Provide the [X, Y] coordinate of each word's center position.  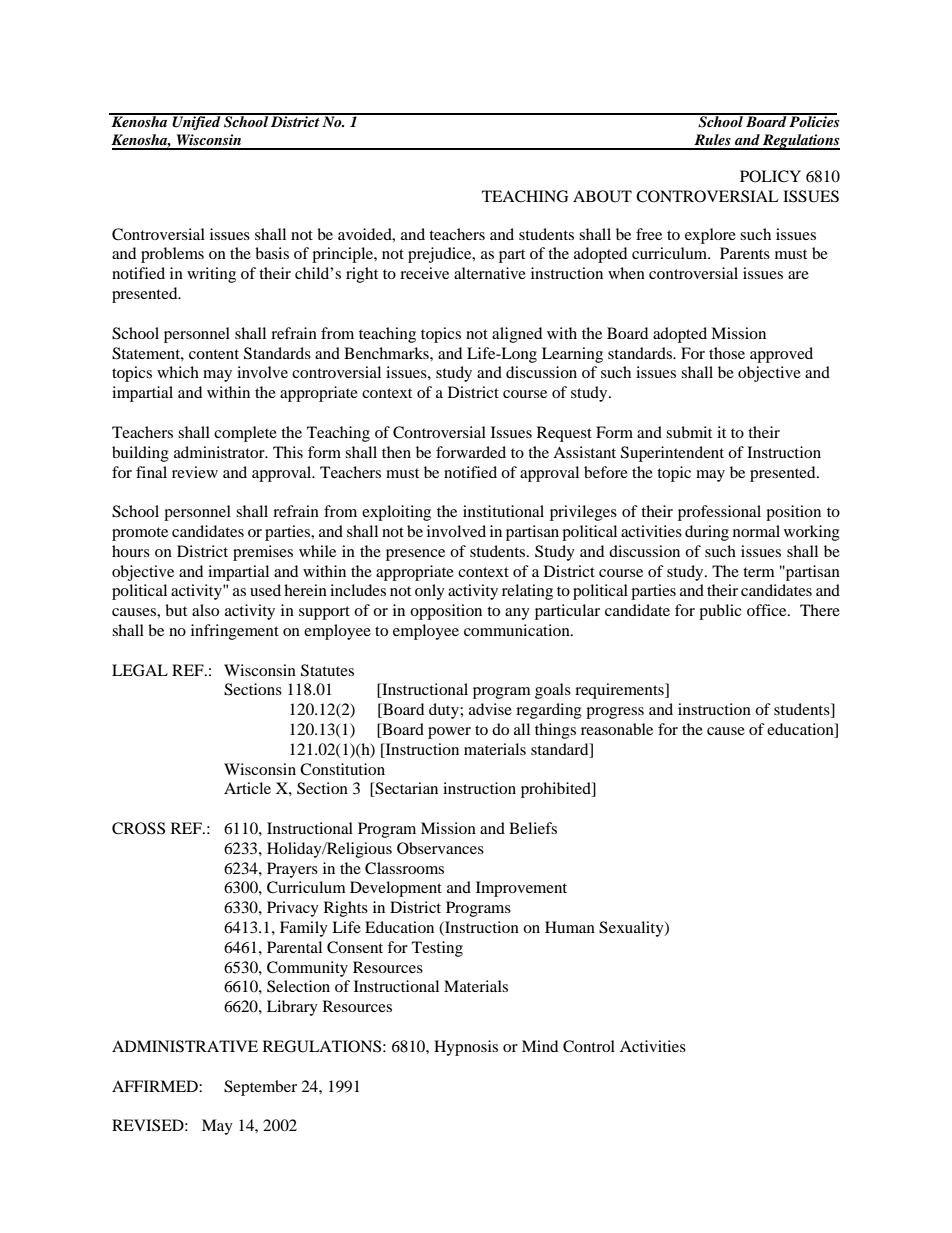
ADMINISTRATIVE [185, 1046]
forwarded [471, 452]
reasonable [617, 729]
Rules [712, 139]
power [449, 733]
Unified [196, 121]
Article [247, 788]
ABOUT [602, 196]
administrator [220, 452]
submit [689, 432]
